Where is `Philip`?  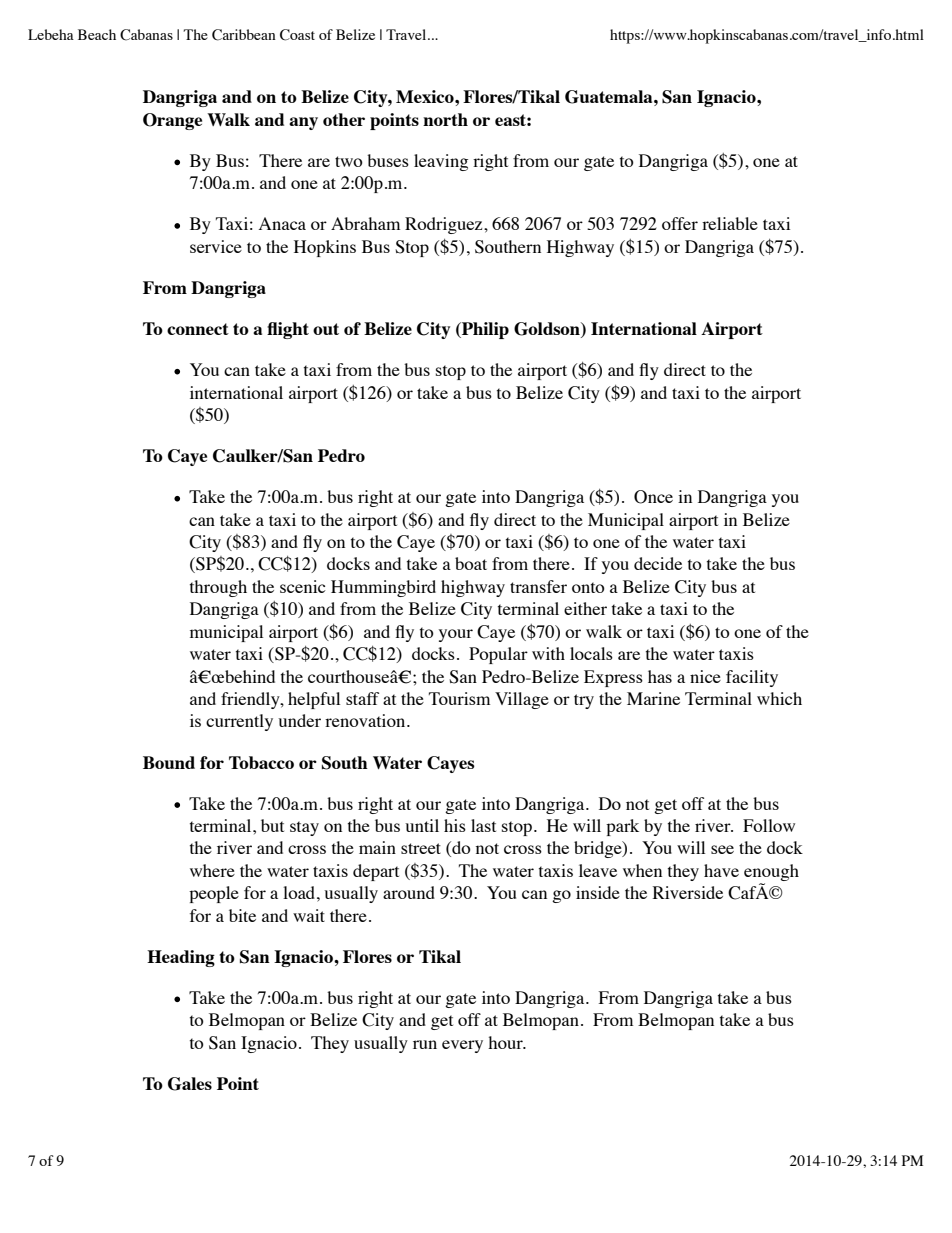 Philip is located at coordinates (484, 330).
